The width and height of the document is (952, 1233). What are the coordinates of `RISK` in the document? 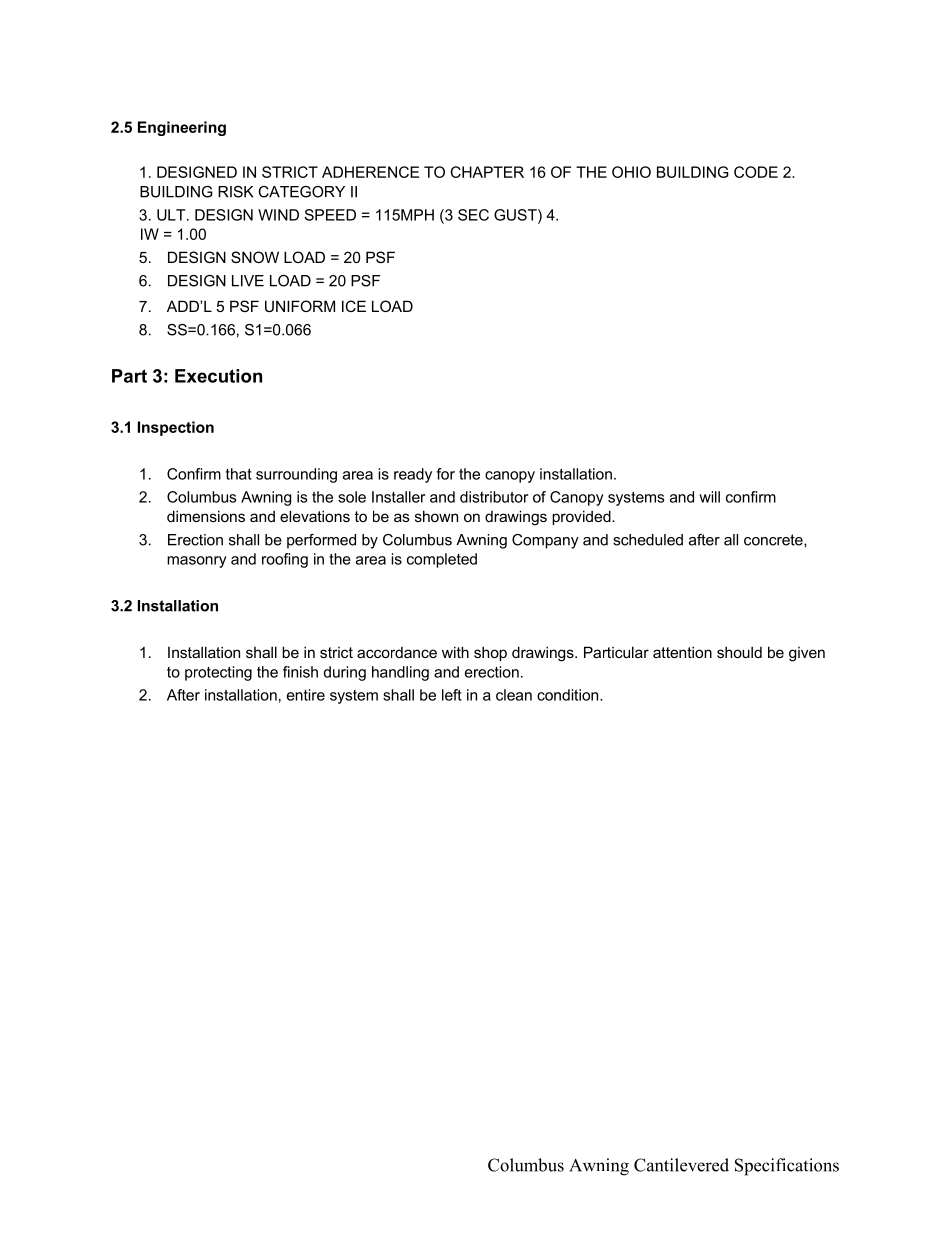 It's located at (235, 192).
